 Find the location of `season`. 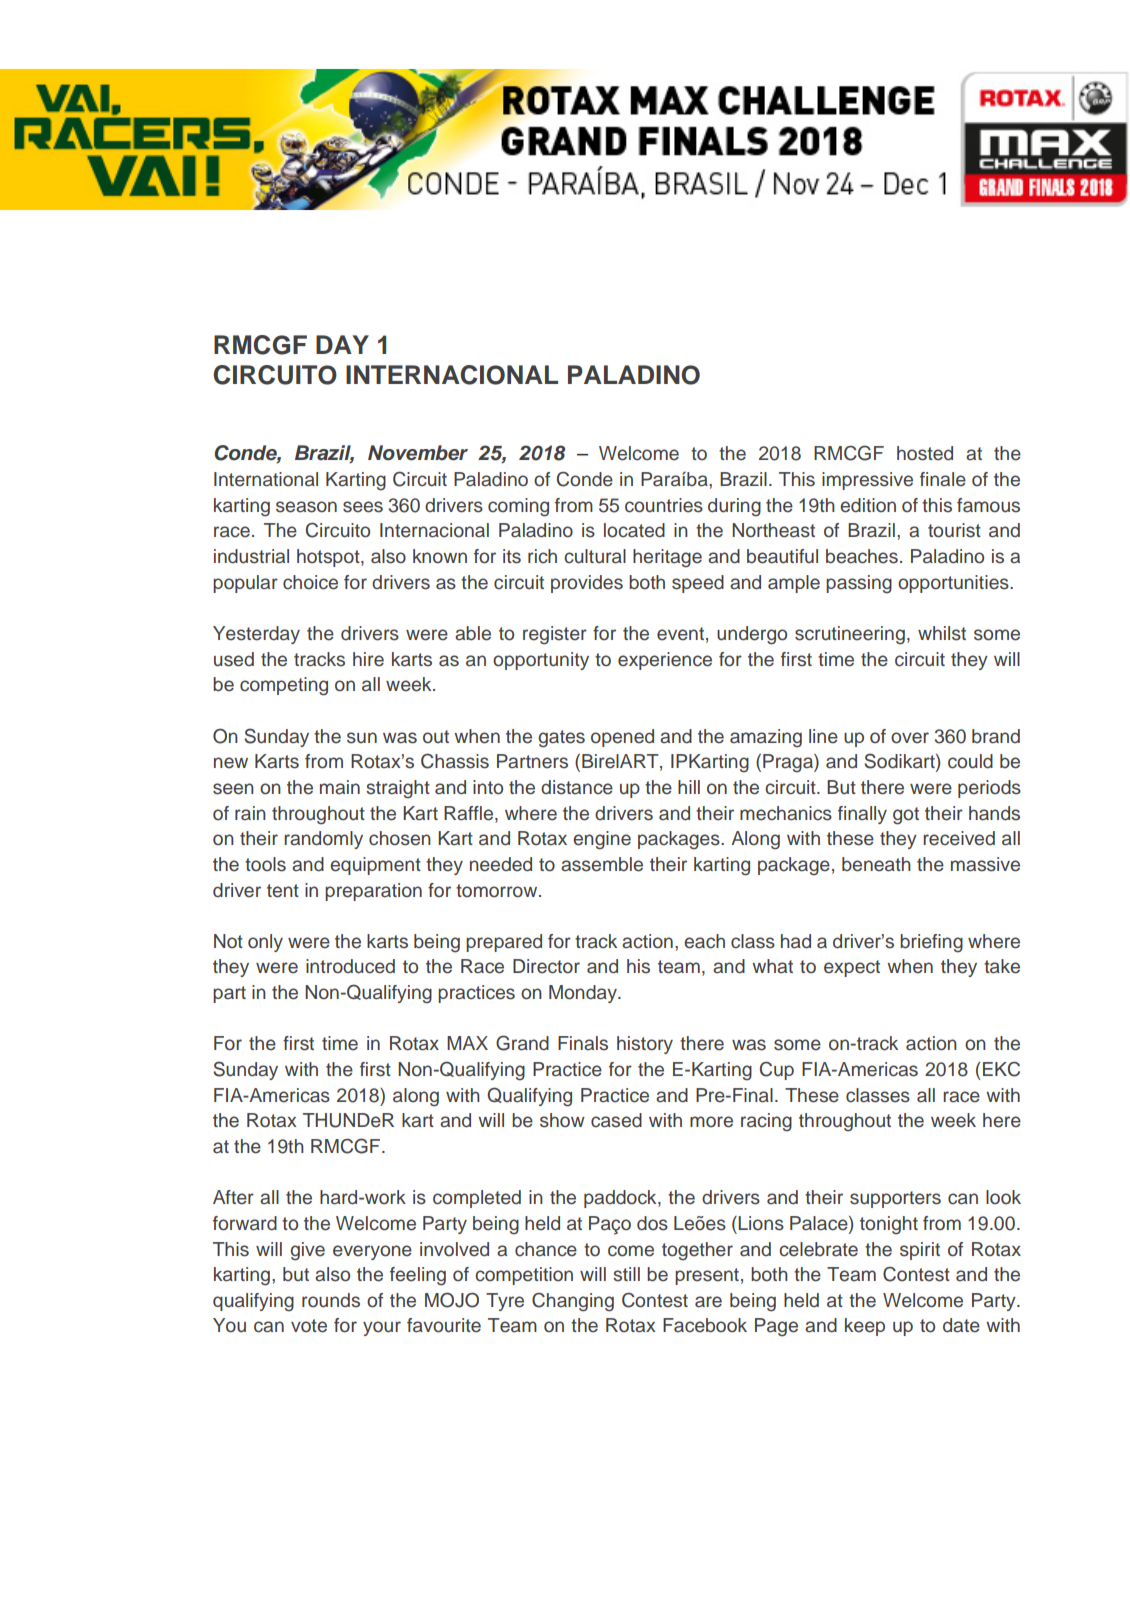

season is located at coordinates (306, 507).
